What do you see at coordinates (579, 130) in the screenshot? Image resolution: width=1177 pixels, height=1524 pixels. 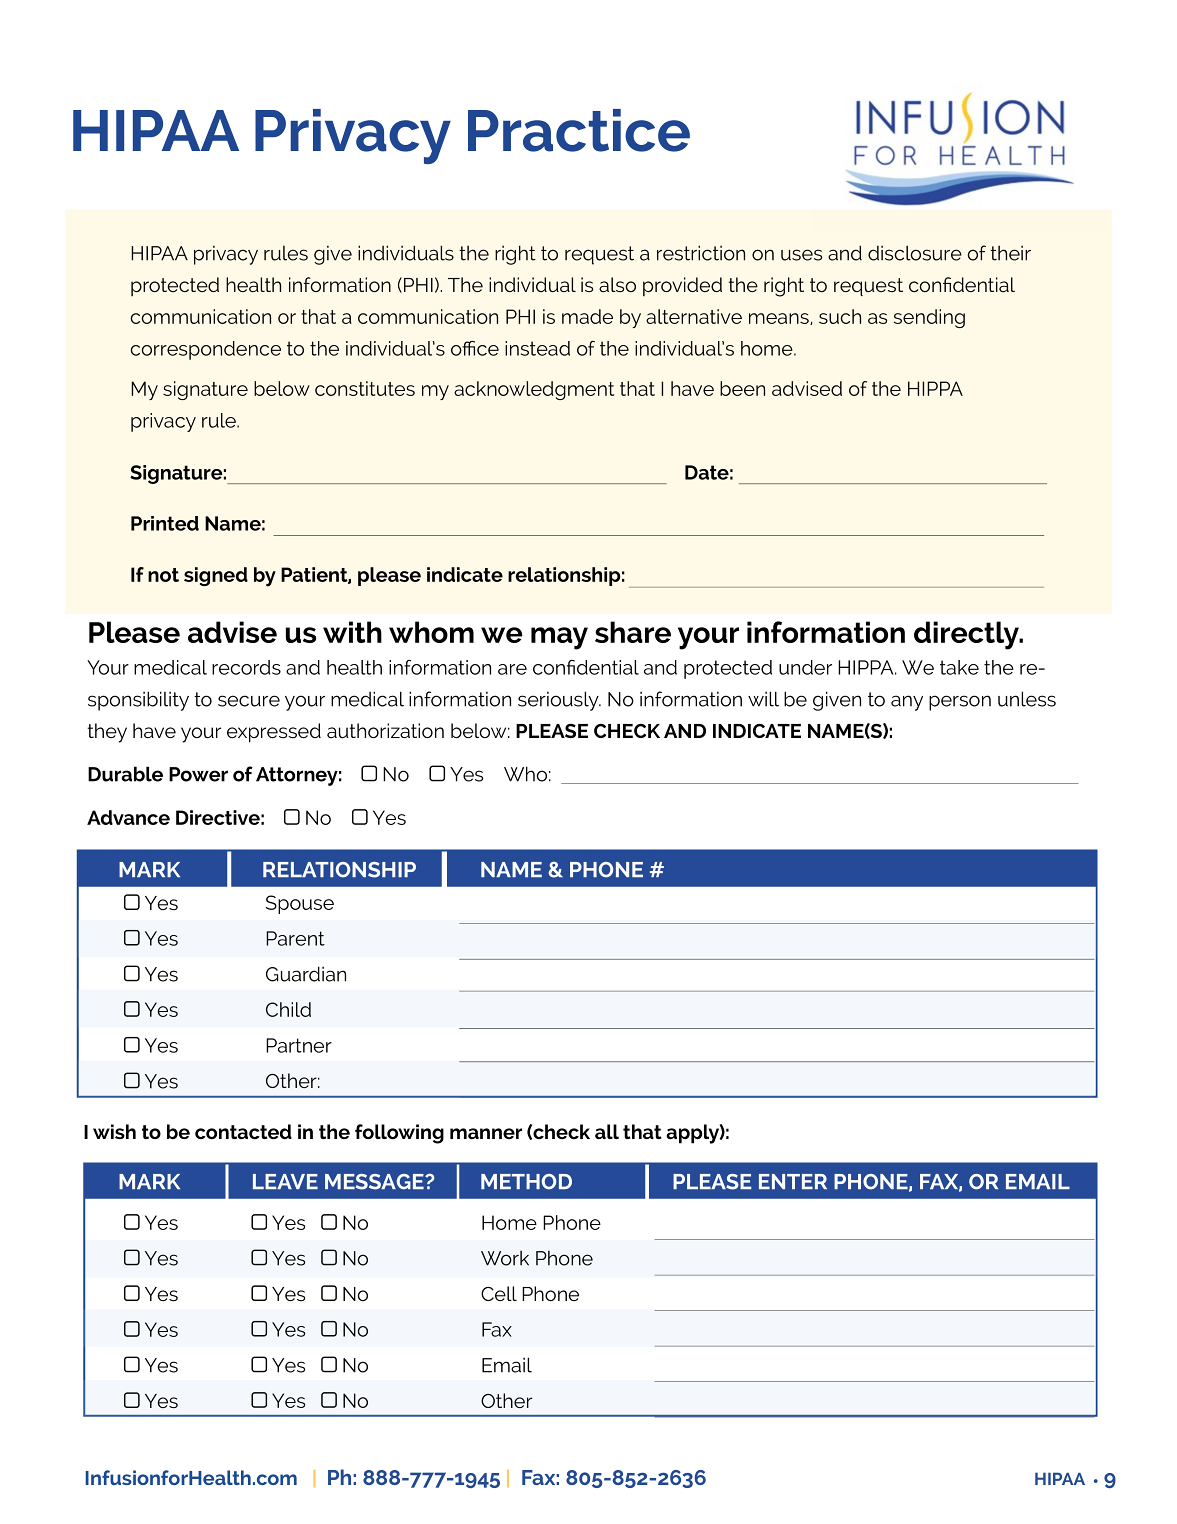 I see `Practice` at bounding box center [579, 130].
